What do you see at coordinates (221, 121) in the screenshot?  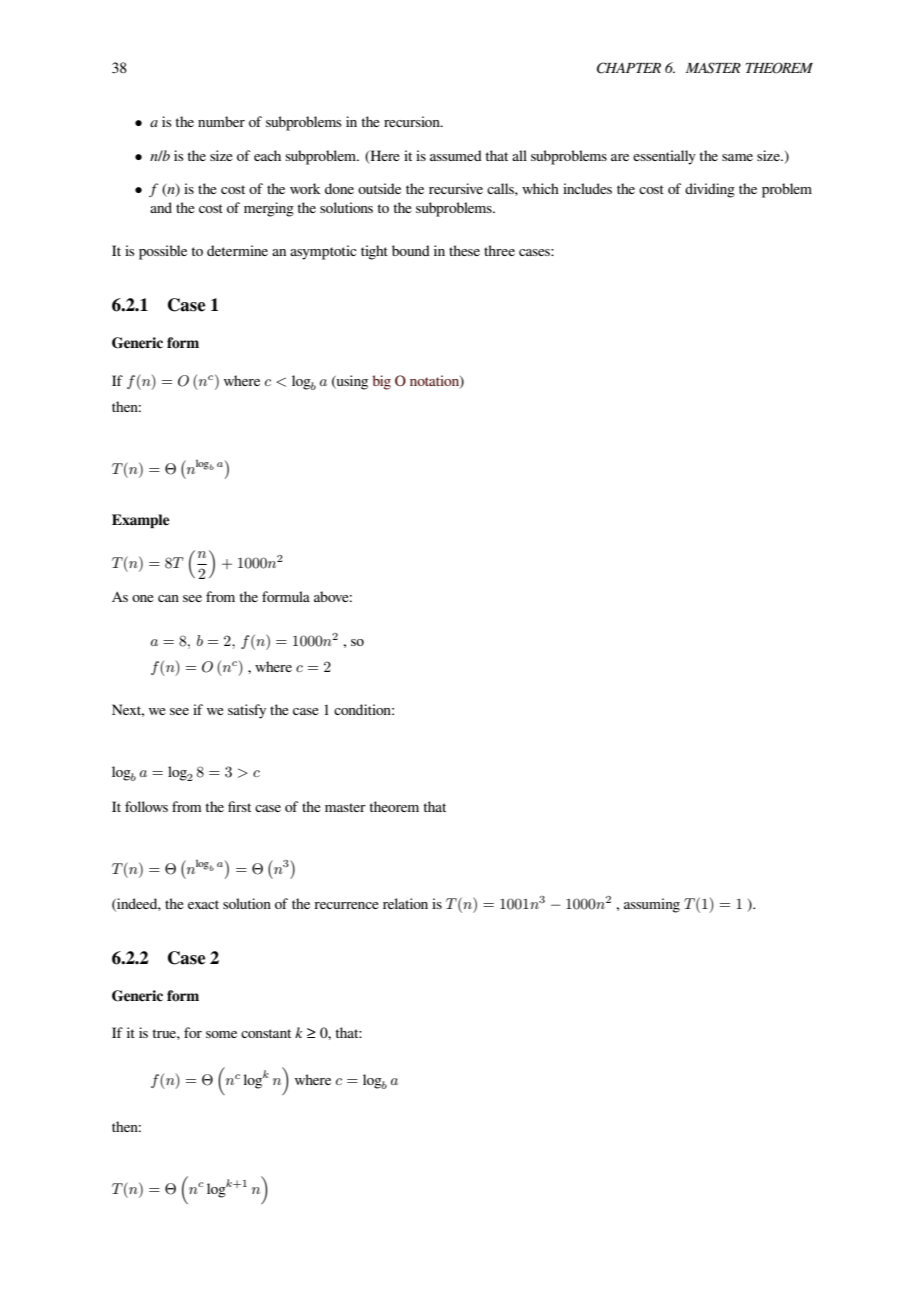 I see `number` at bounding box center [221, 121].
